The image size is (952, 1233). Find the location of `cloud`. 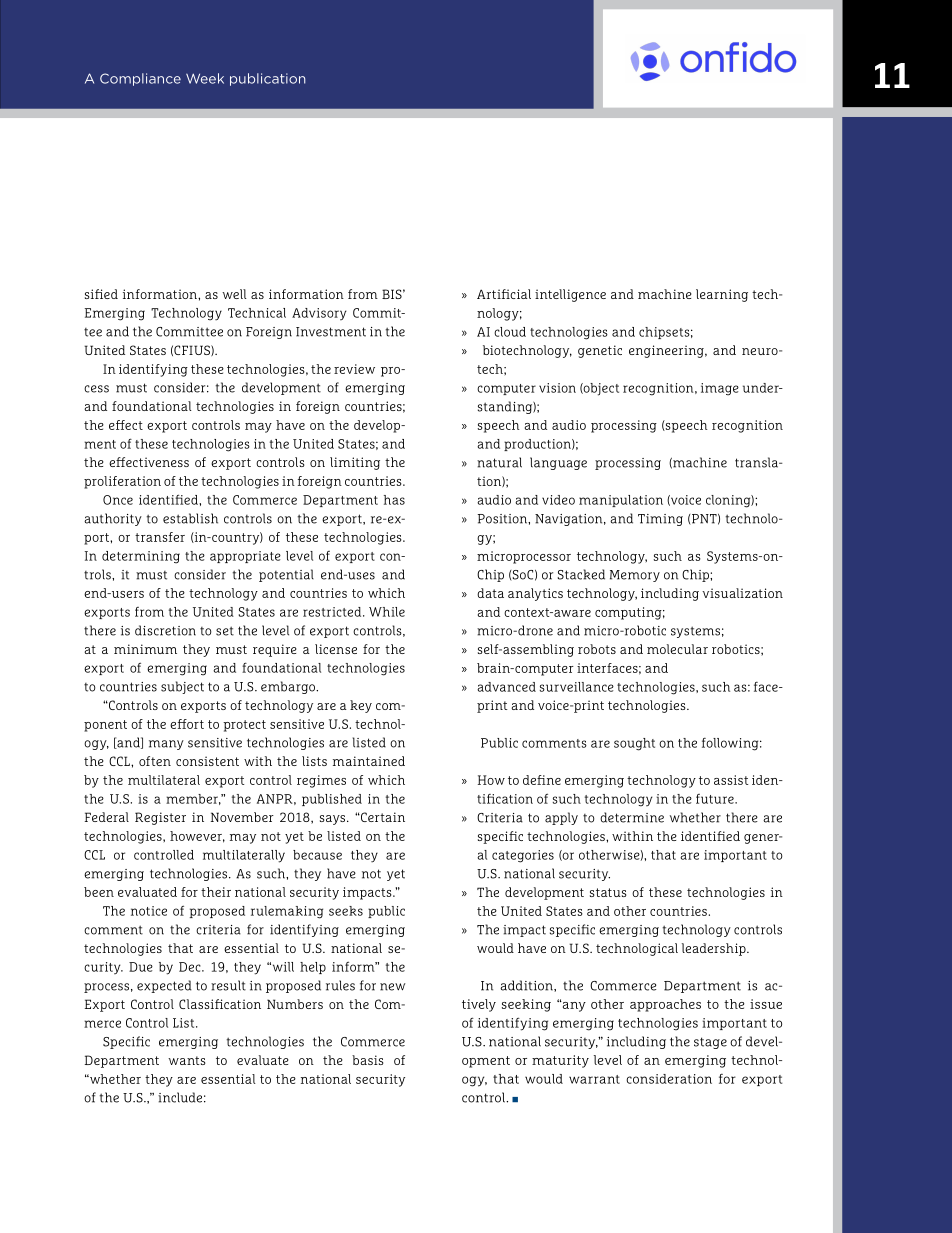

cloud is located at coordinates (510, 332).
